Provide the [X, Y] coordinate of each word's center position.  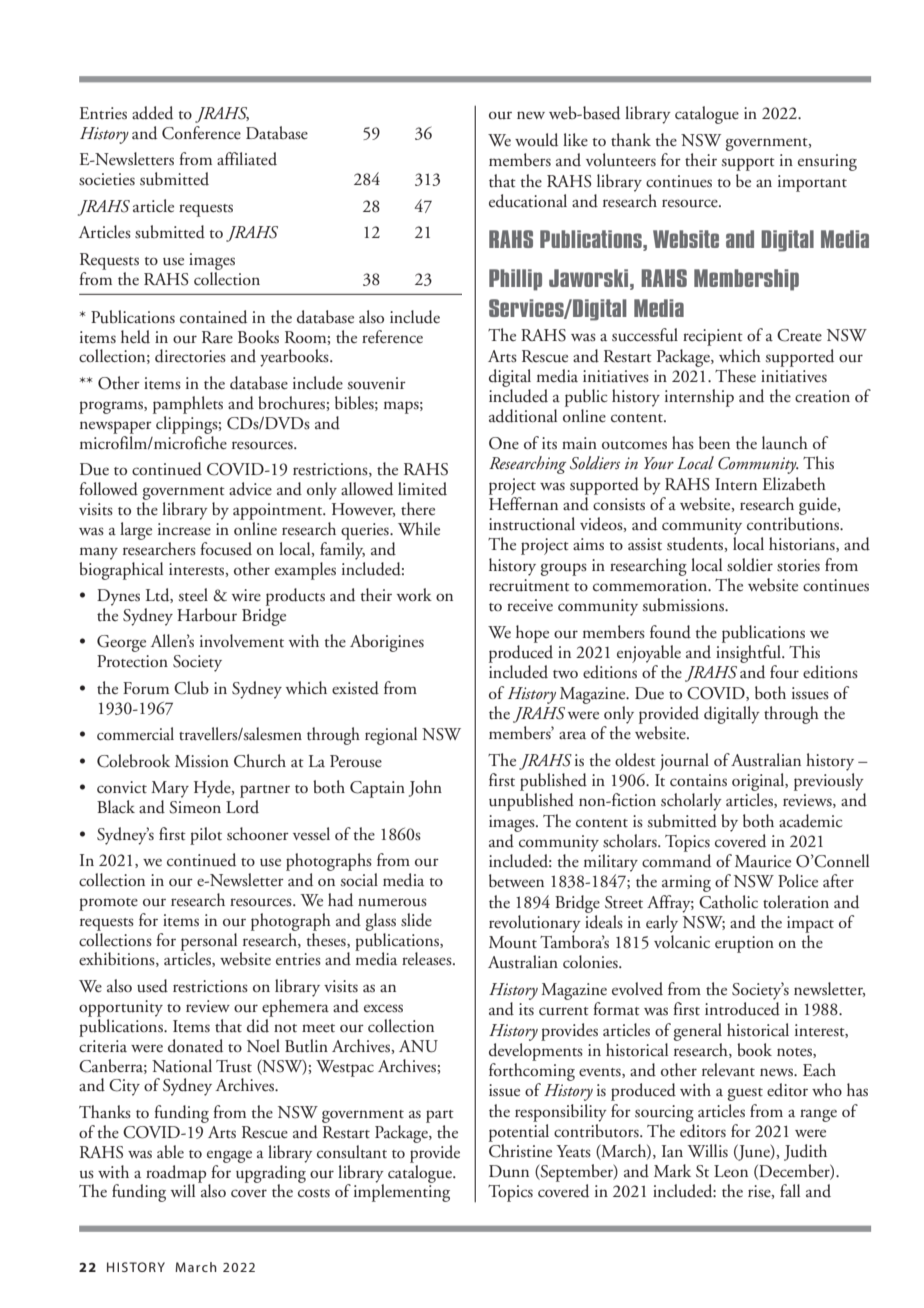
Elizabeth [794, 484]
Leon [731, 1171]
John [425, 788]
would [536, 140]
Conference [201, 133]
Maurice [763, 861]
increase [184, 529]
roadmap [176, 1175]
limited [422, 489]
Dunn [509, 1171]
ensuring [827, 162]
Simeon [195, 807]
